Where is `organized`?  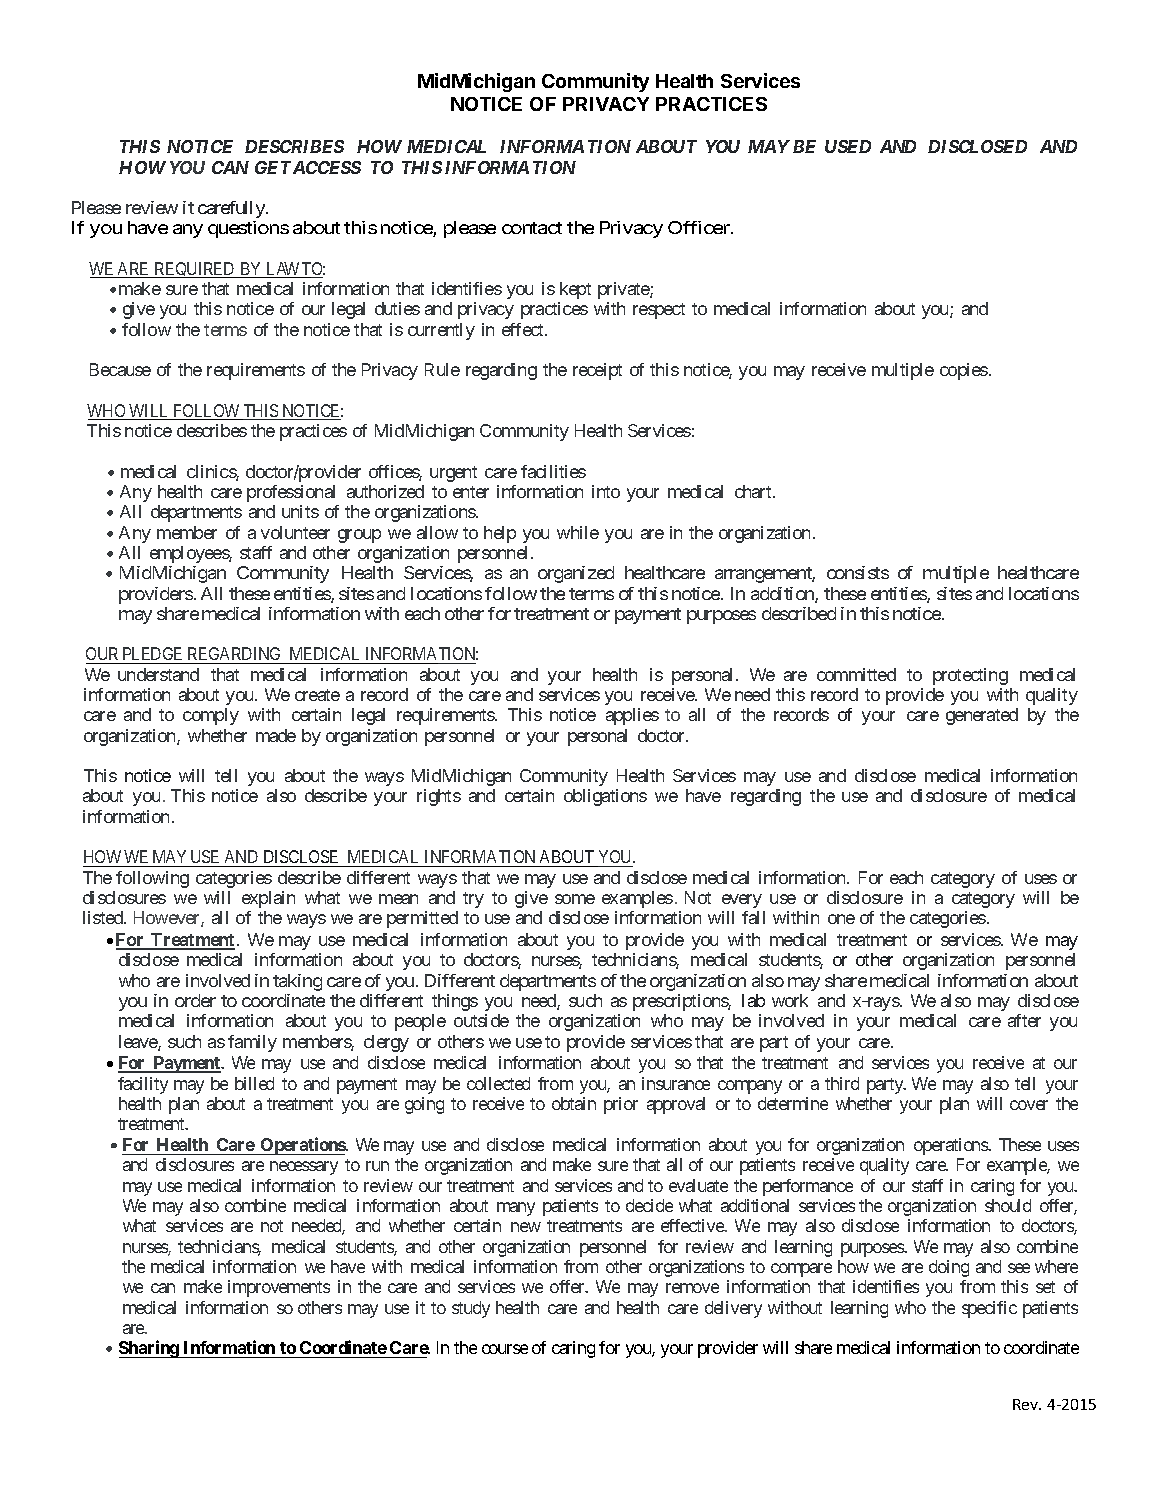
organized is located at coordinates (576, 574).
